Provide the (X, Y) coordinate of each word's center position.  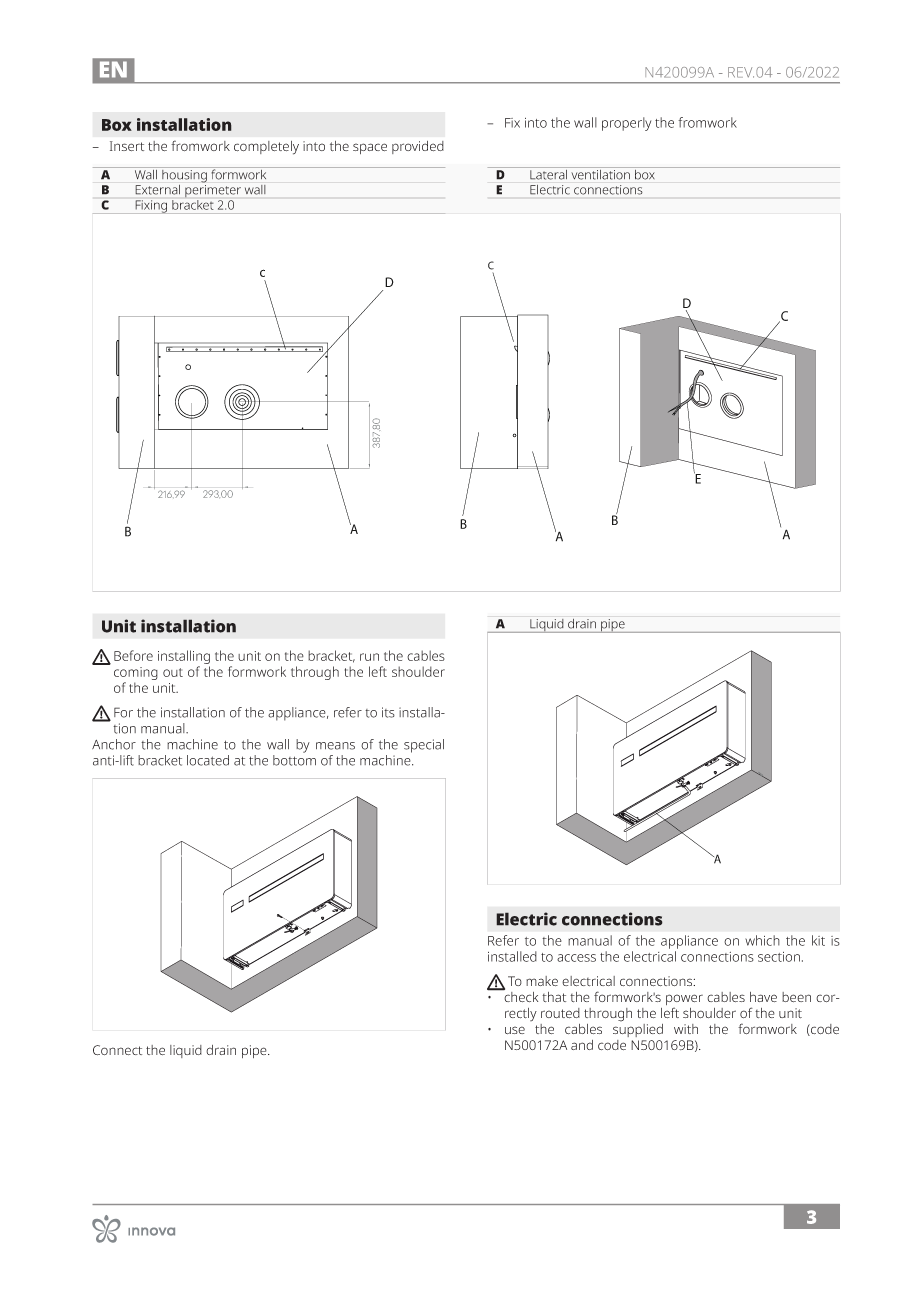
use (515, 1030)
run (369, 657)
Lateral (549, 173)
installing (184, 658)
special (424, 746)
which (762, 940)
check (520, 995)
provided (418, 147)
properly (626, 124)
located (208, 760)
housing (184, 175)
